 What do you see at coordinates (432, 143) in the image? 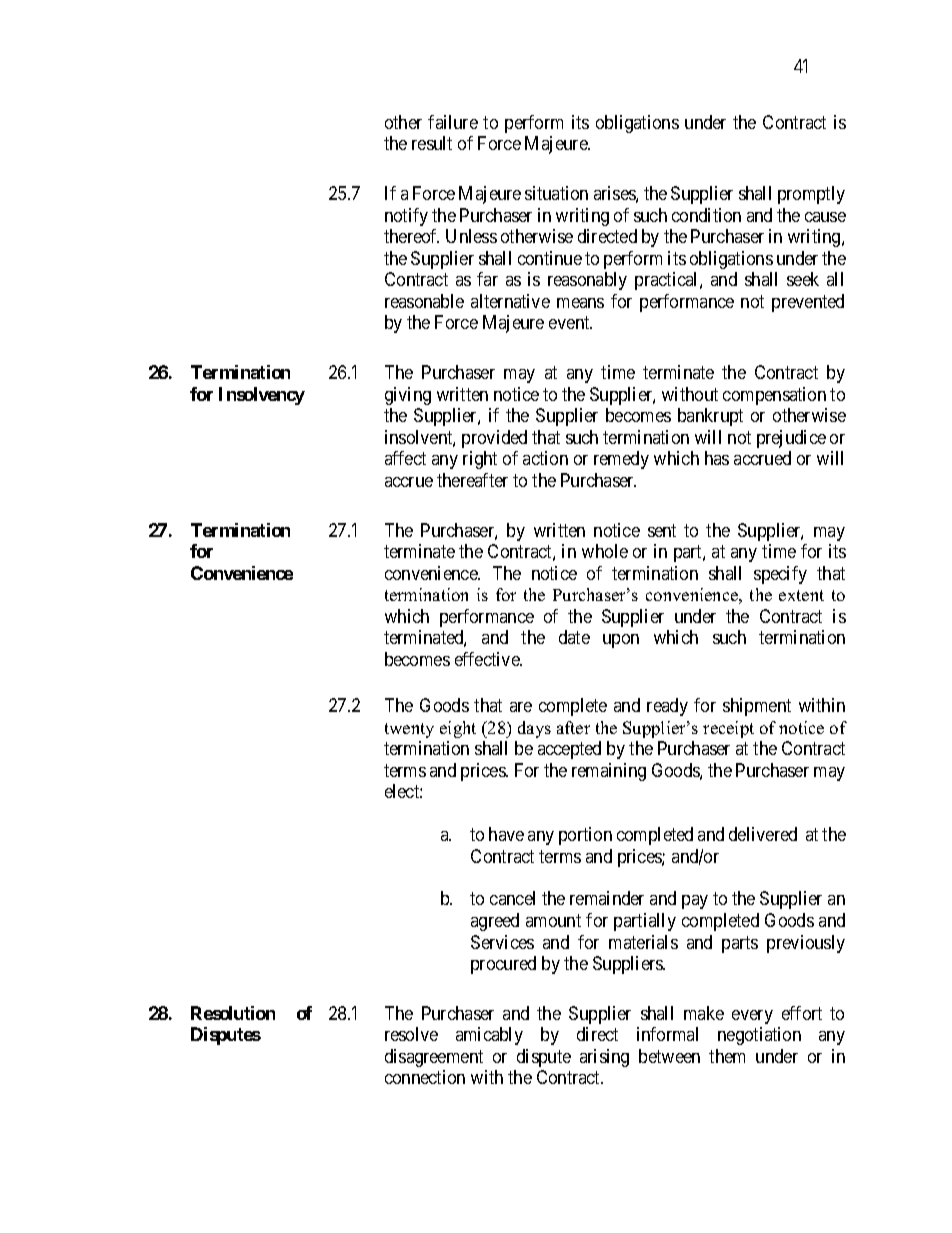
I see `result` at bounding box center [432, 143].
